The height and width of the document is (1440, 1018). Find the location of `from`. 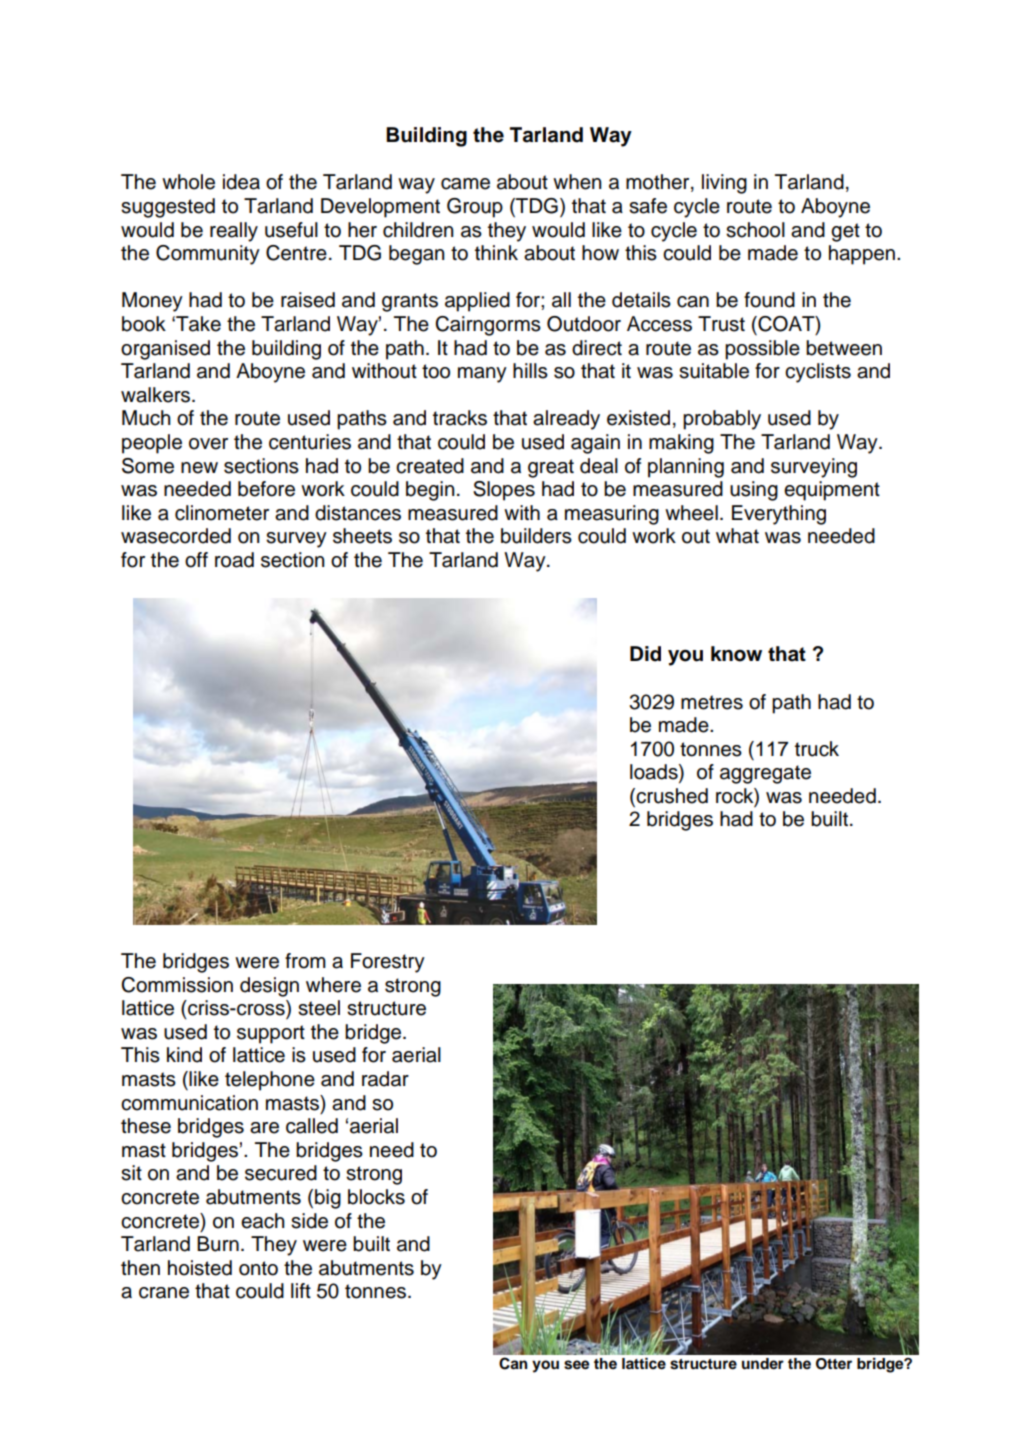

from is located at coordinates (305, 961).
